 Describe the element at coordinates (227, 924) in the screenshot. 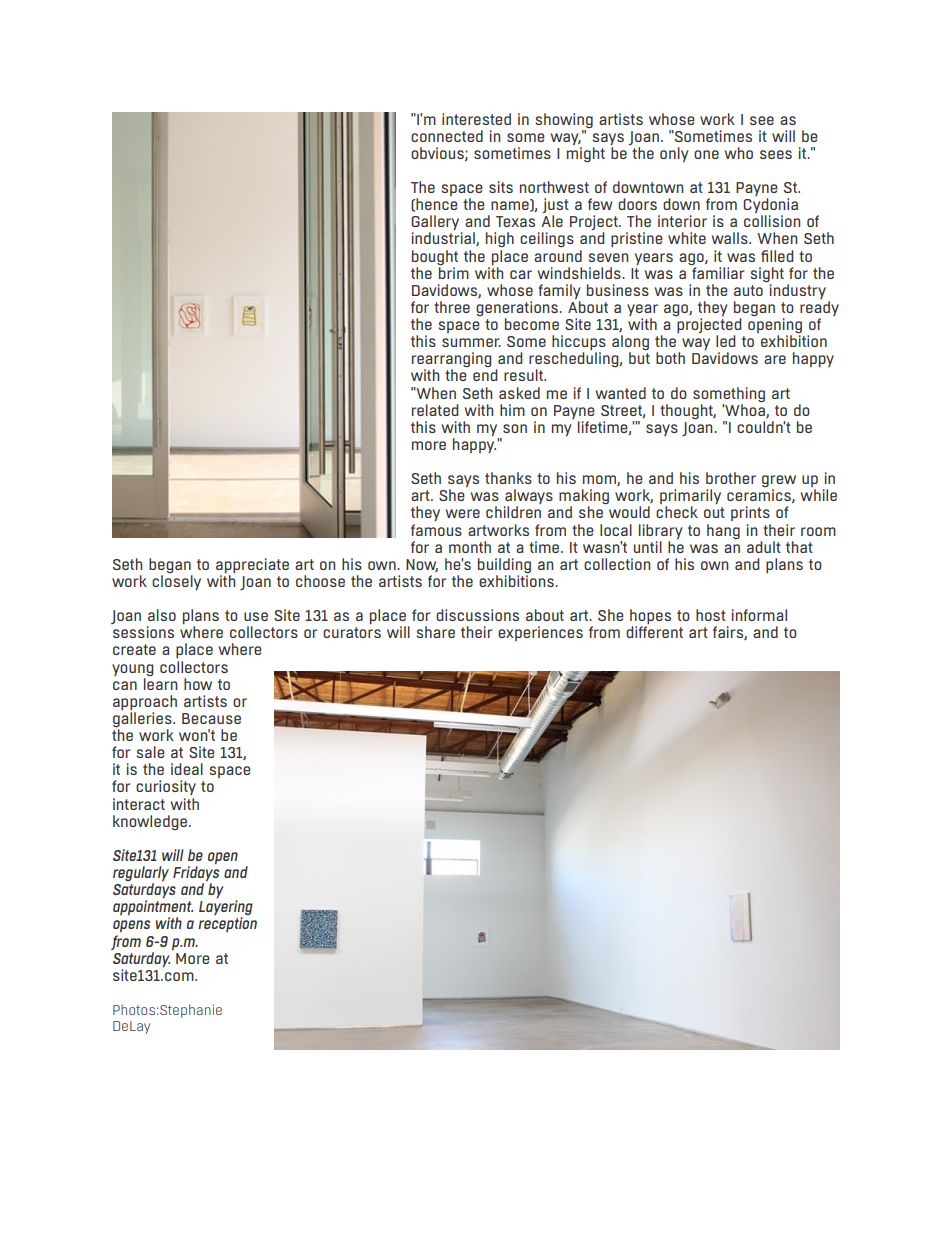

I see `reception` at that location.
